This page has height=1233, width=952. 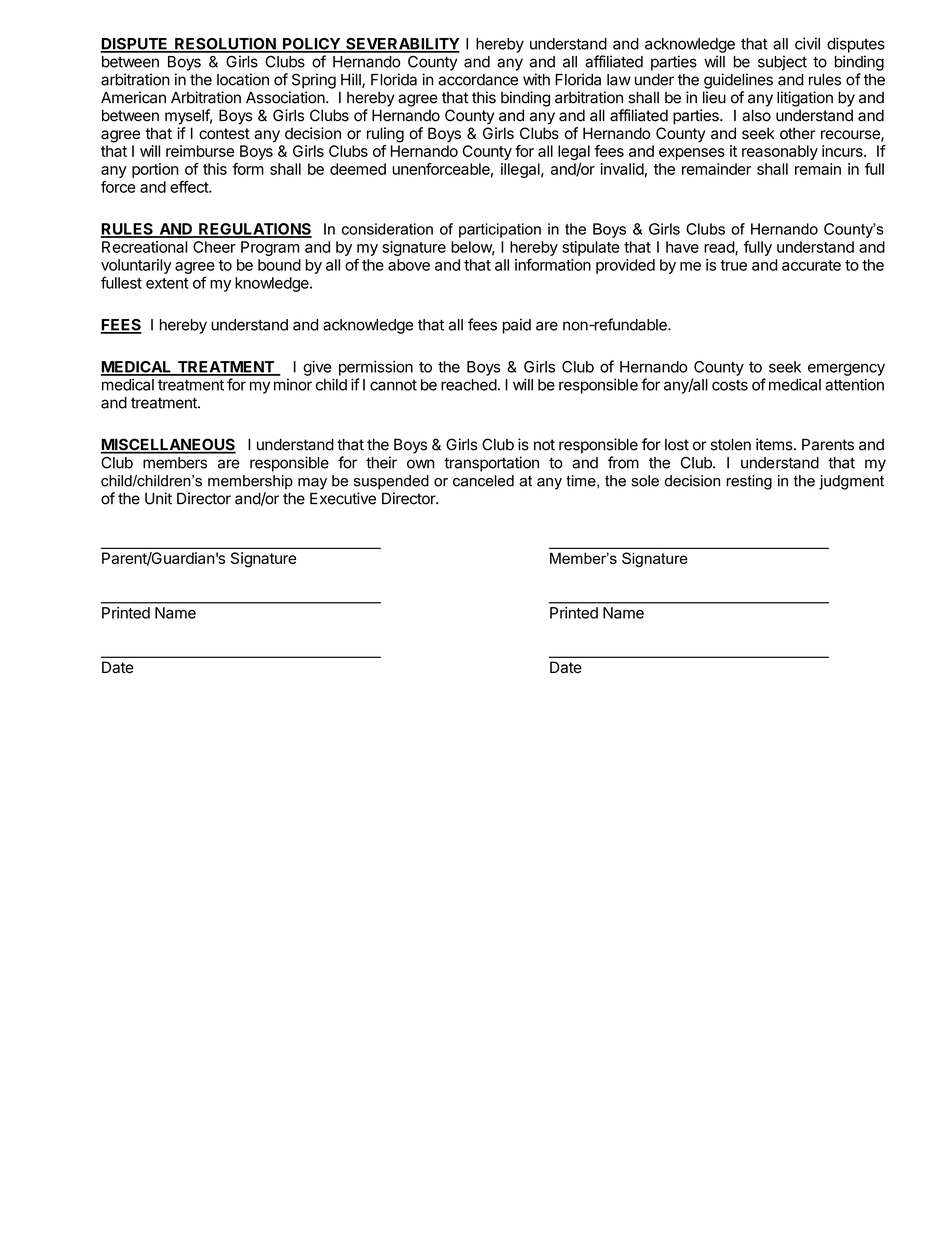 I want to click on RESOLUTION, so click(x=225, y=45).
